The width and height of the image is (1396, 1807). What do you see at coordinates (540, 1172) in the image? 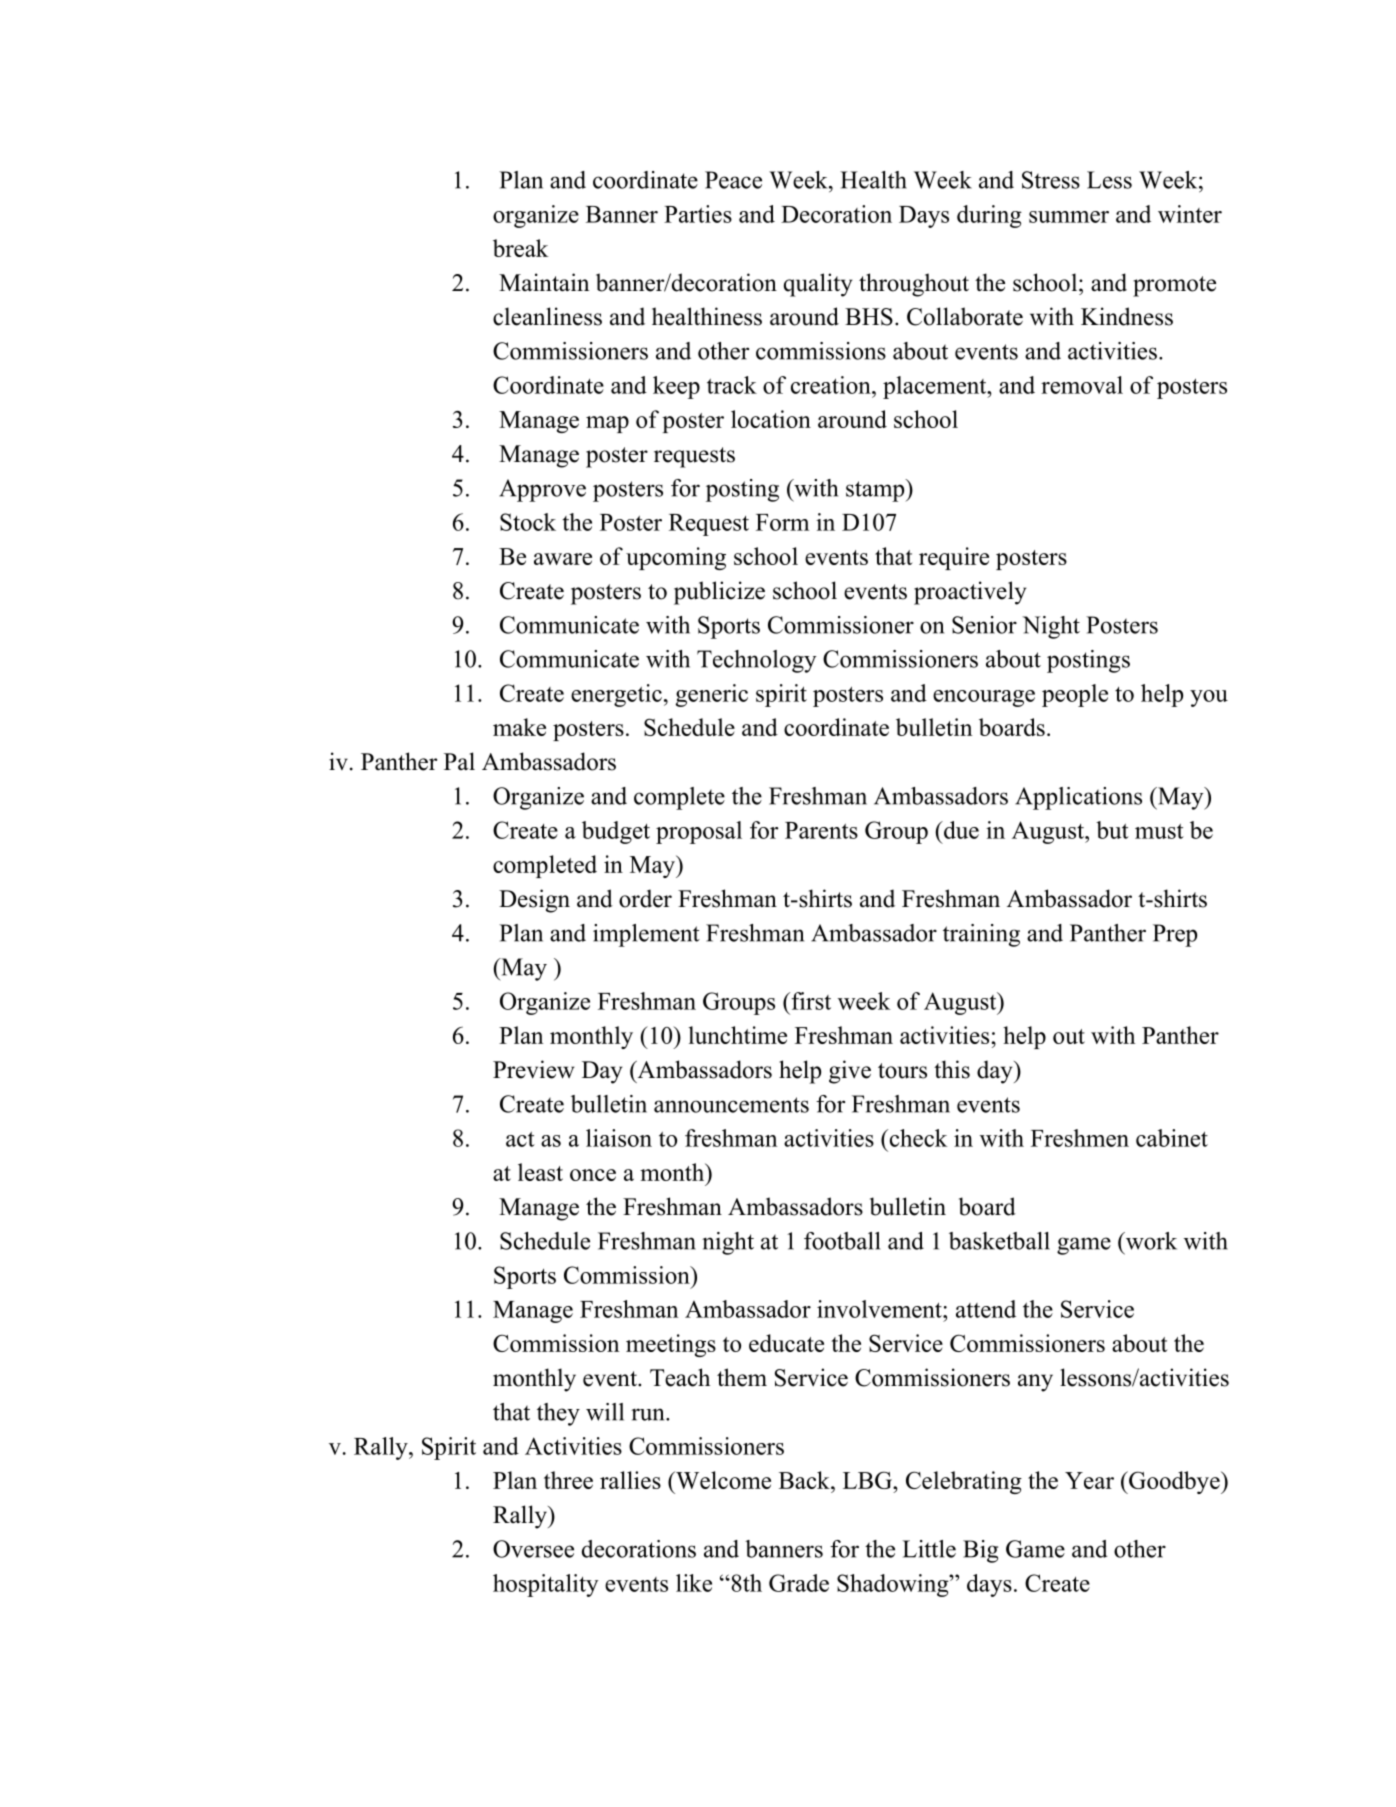
I see `least` at bounding box center [540, 1172].
